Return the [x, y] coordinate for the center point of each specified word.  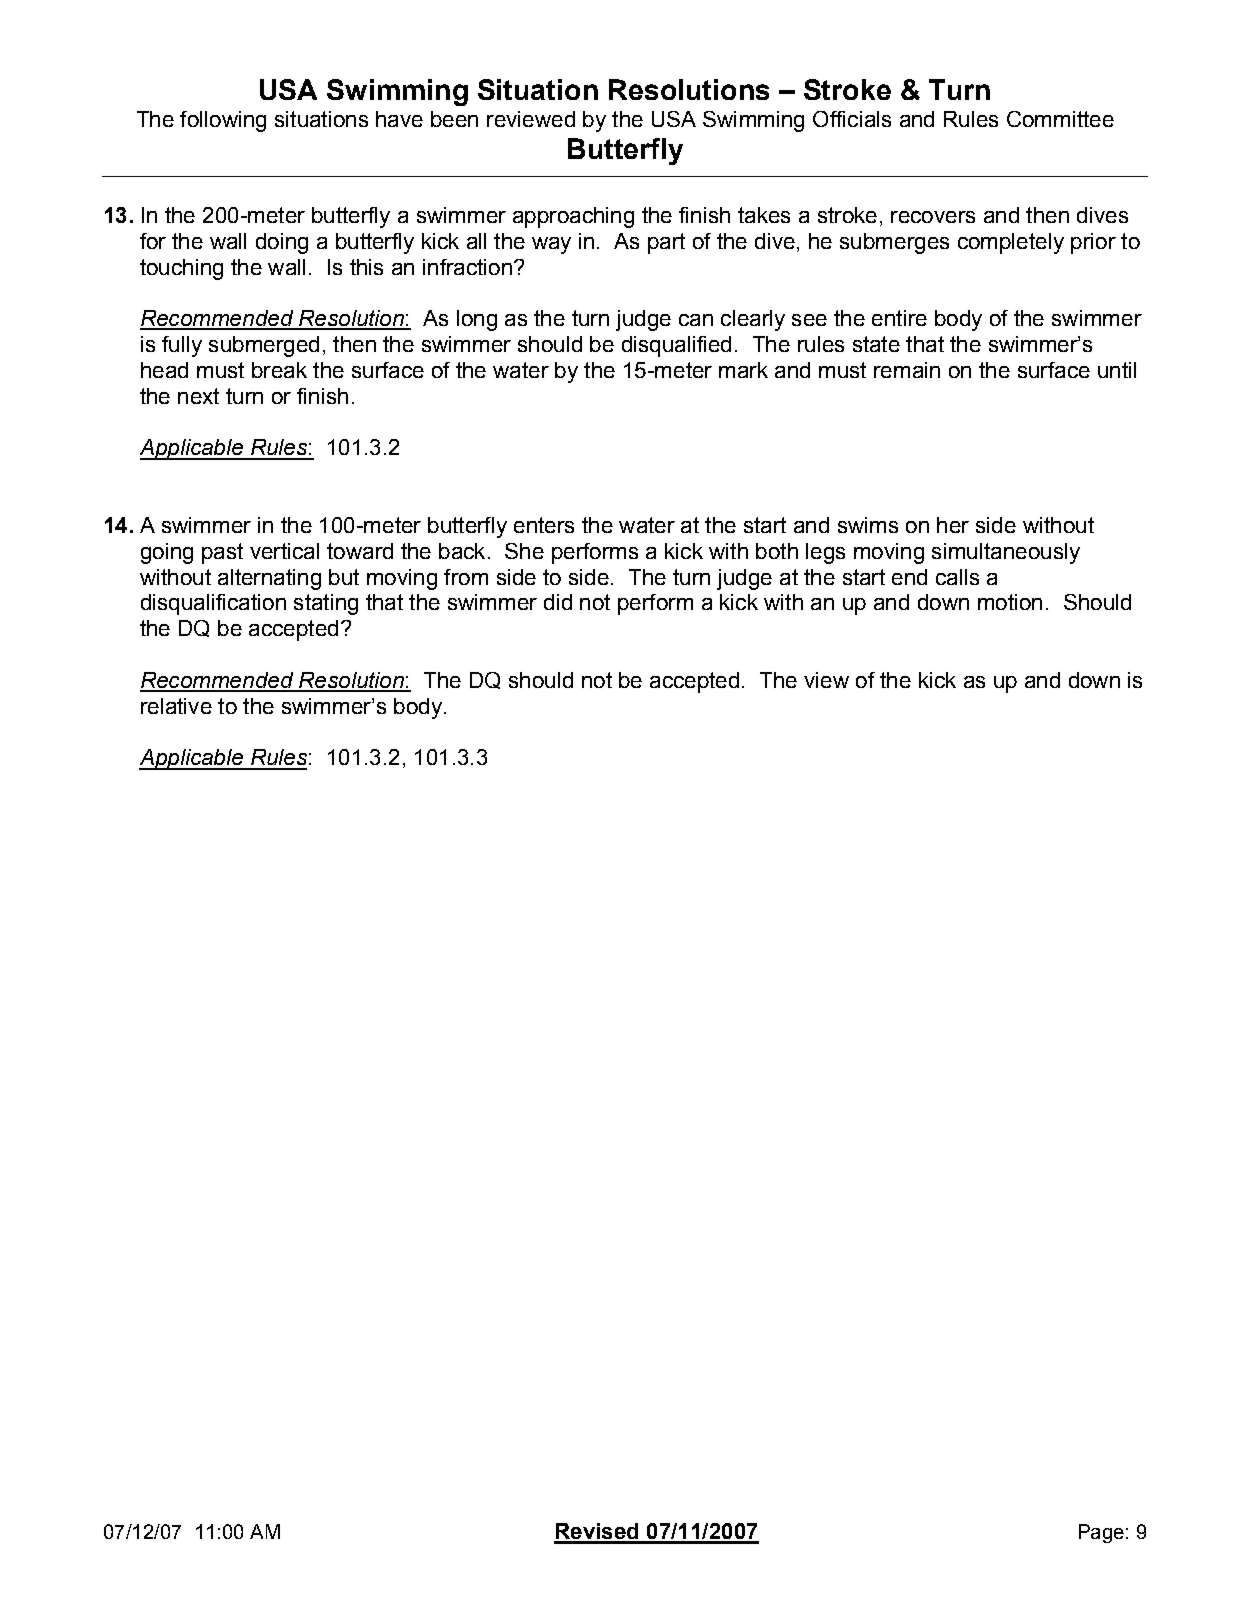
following [223, 121]
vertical [284, 551]
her [953, 525]
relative [176, 706]
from [466, 577]
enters [544, 525]
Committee [1060, 119]
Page [1101, 1533]
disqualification [213, 604]
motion [1010, 602]
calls [957, 577]
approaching [573, 217]
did [558, 602]
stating [326, 604]
